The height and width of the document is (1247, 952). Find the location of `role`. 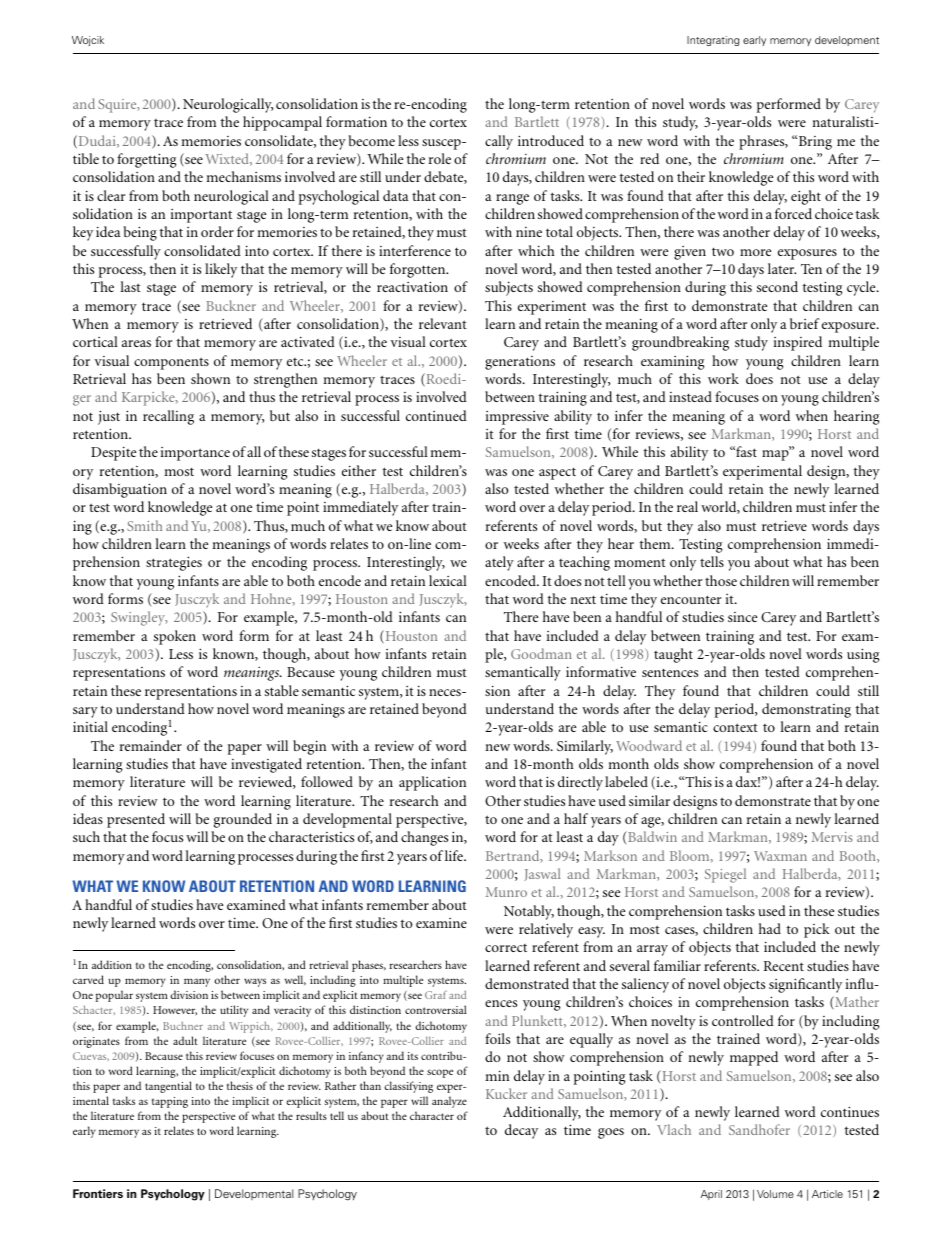

role is located at coordinates (440, 158).
